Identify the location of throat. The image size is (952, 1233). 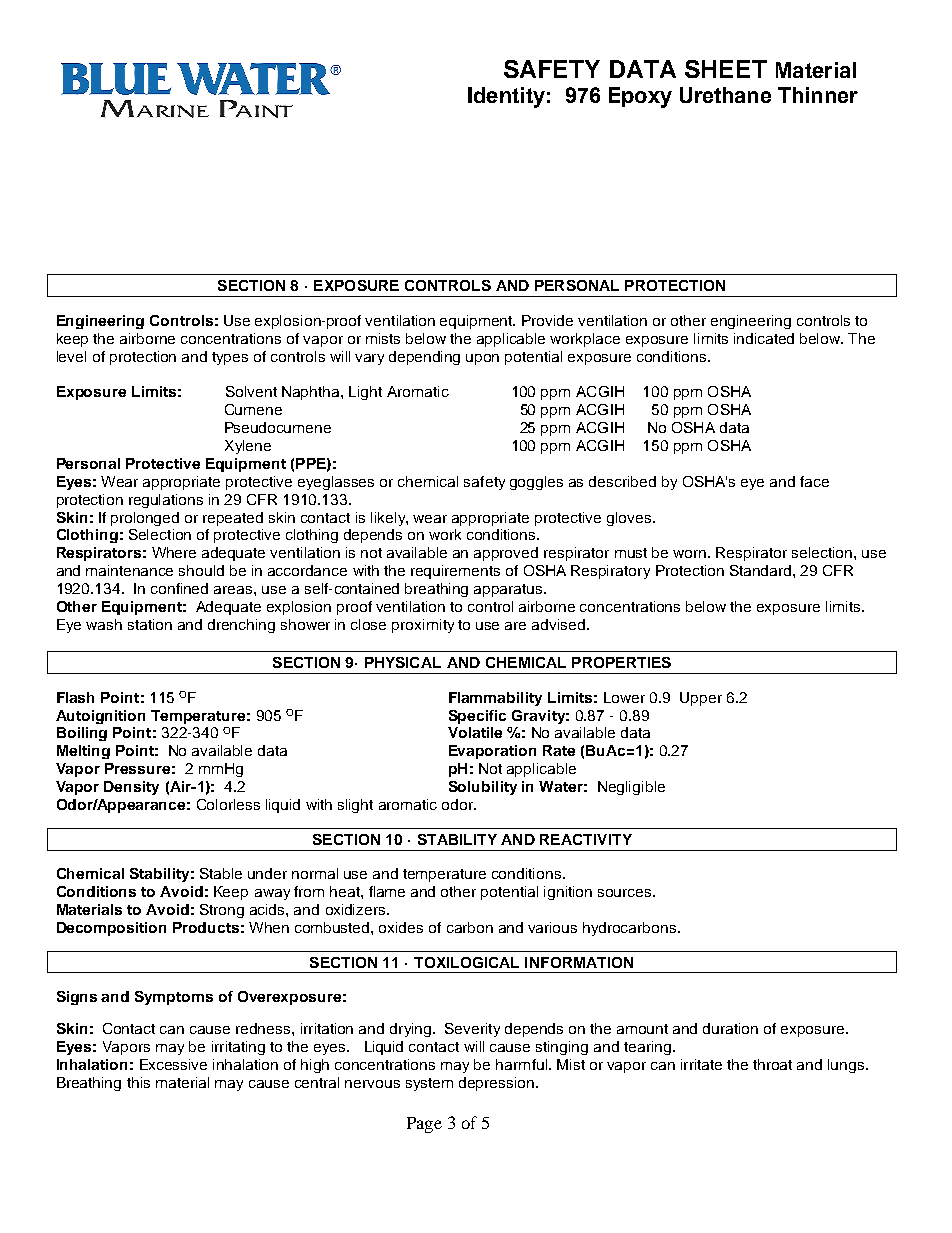
(772, 1064).
